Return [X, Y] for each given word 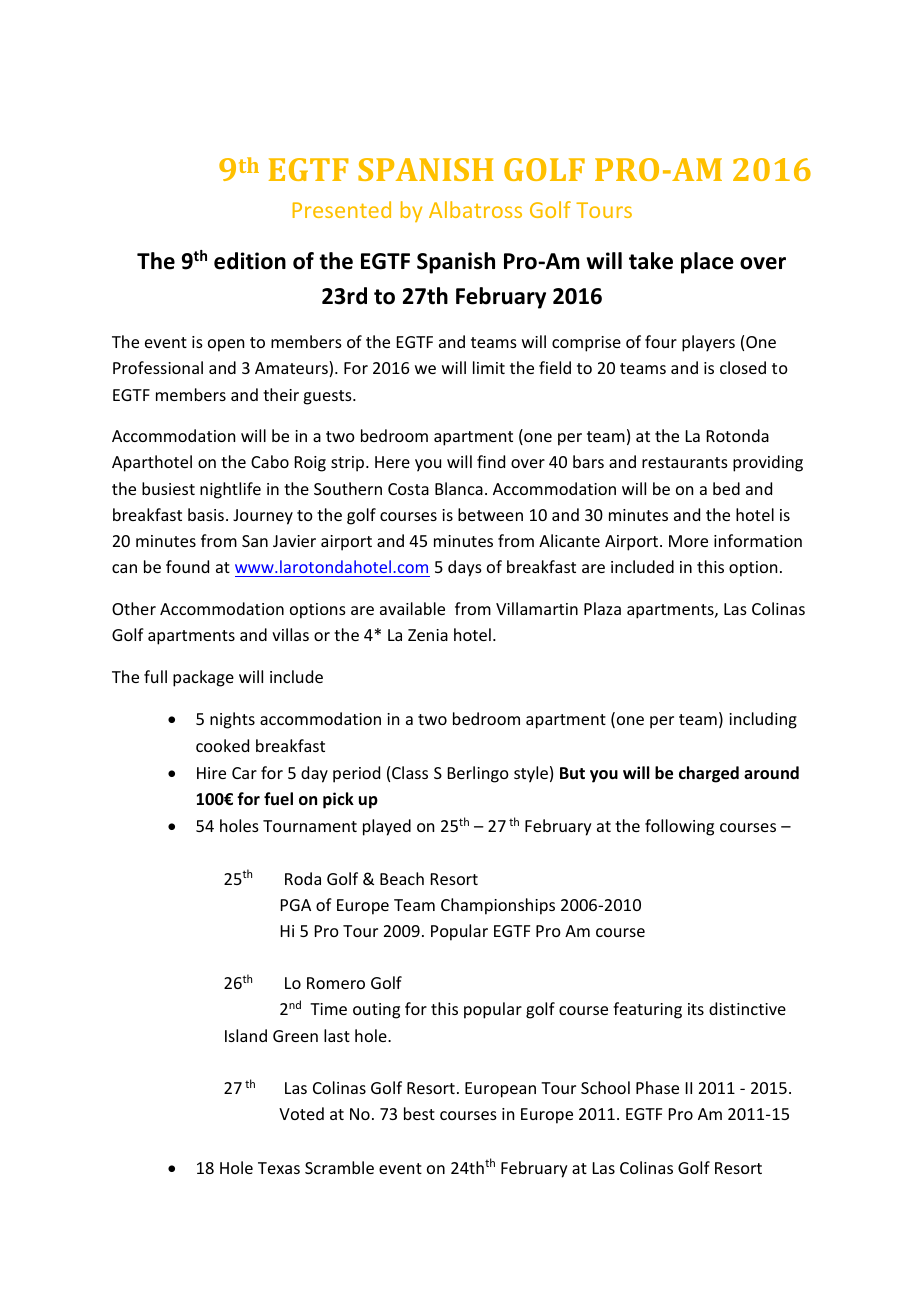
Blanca [459, 488]
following [679, 827]
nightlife [230, 490]
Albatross [475, 209]
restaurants [685, 462]
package [203, 678]
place [707, 263]
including [763, 720]
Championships [498, 906]
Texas [279, 1168]
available [412, 608]
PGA [296, 905]
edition [250, 261]
